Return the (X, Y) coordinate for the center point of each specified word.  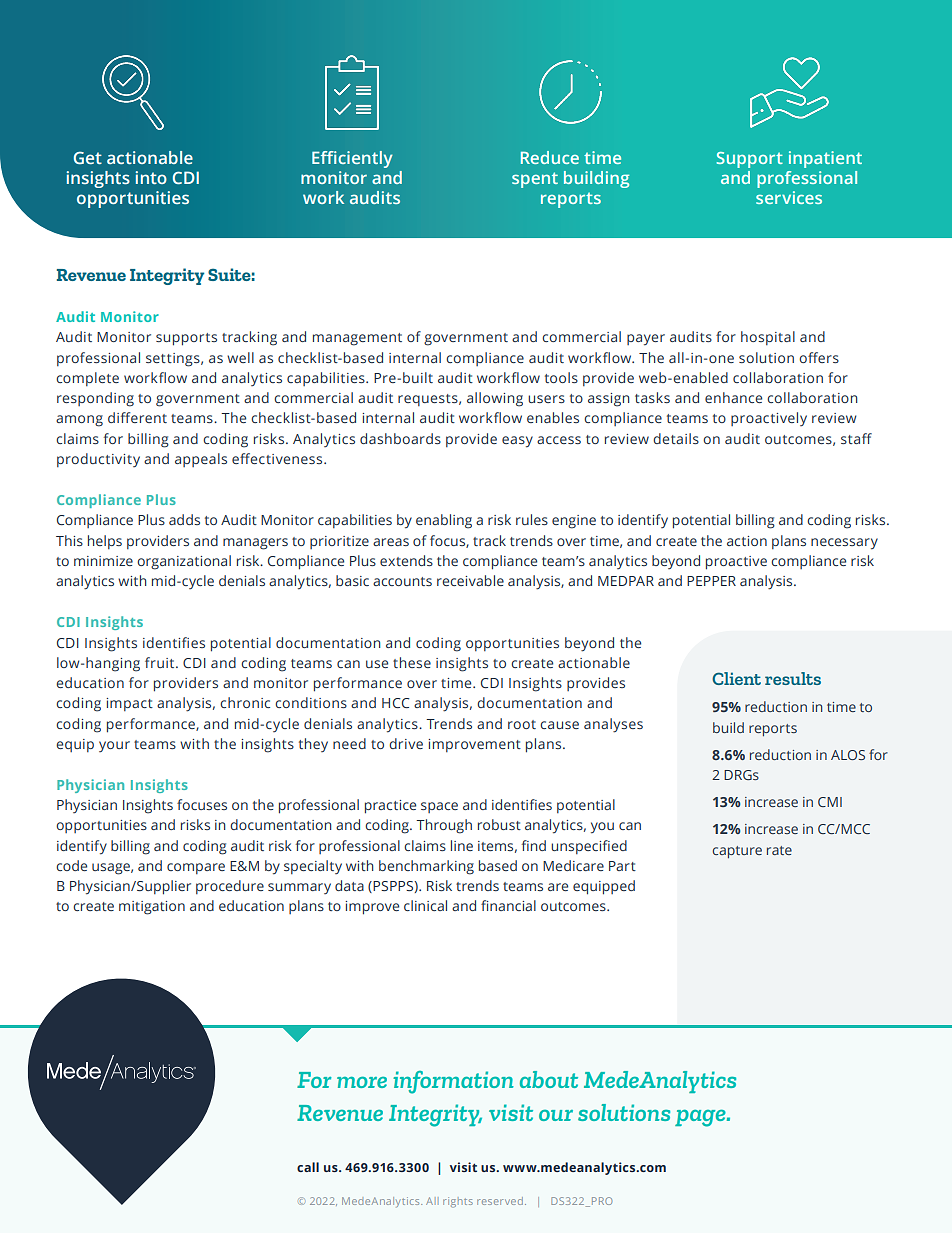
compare (196, 868)
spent (535, 180)
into (151, 177)
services (789, 197)
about (549, 1079)
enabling (444, 521)
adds (184, 519)
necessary (844, 544)
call (308, 1167)
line (462, 845)
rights (458, 1202)
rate (779, 850)
